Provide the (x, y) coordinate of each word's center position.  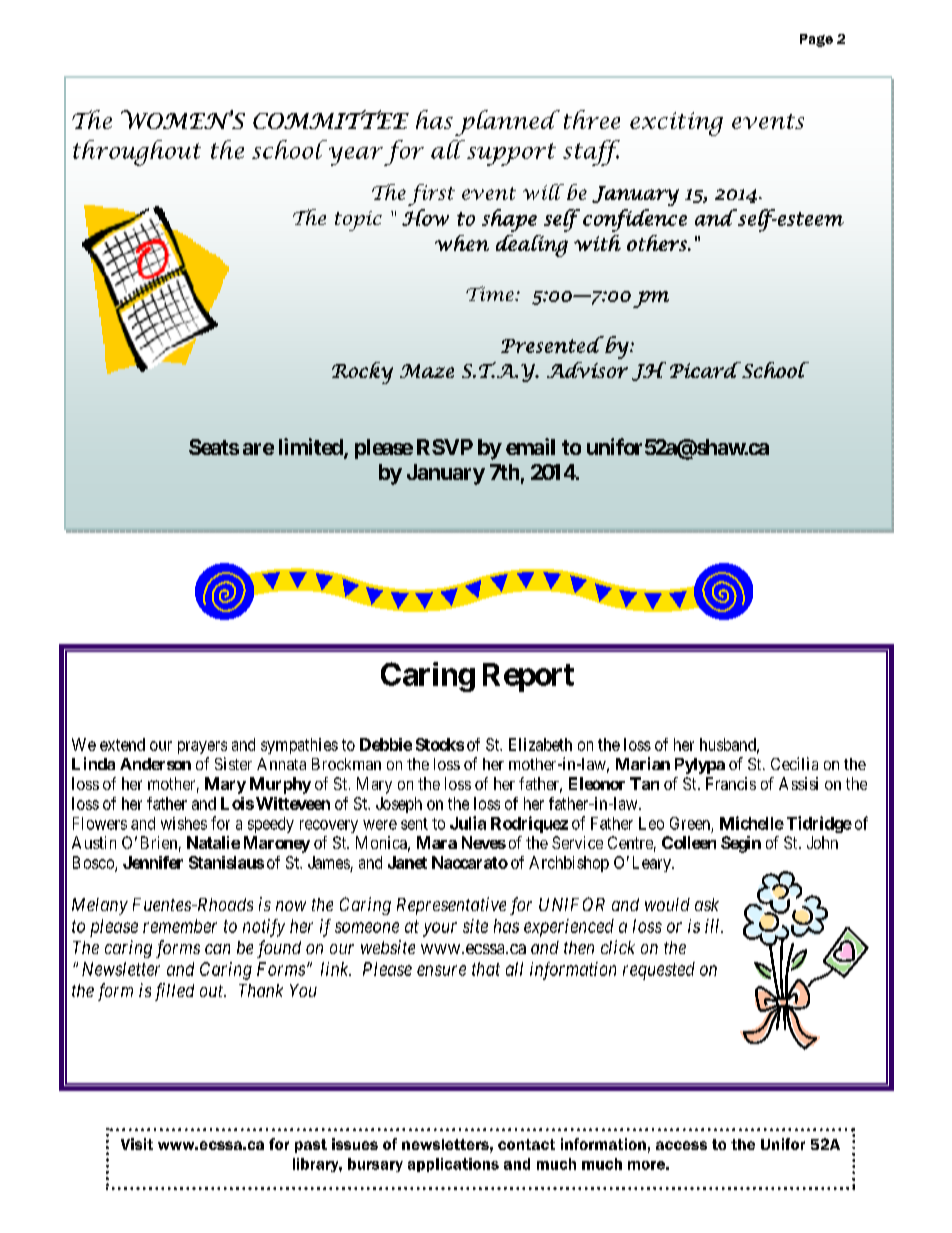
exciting (676, 124)
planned (507, 123)
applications (453, 1165)
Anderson (155, 764)
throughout (137, 153)
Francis (731, 783)
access (681, 1145)
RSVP (445, 447)
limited (312, 448)
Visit (137, 1144)
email (530, 446)
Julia (468, 823)
